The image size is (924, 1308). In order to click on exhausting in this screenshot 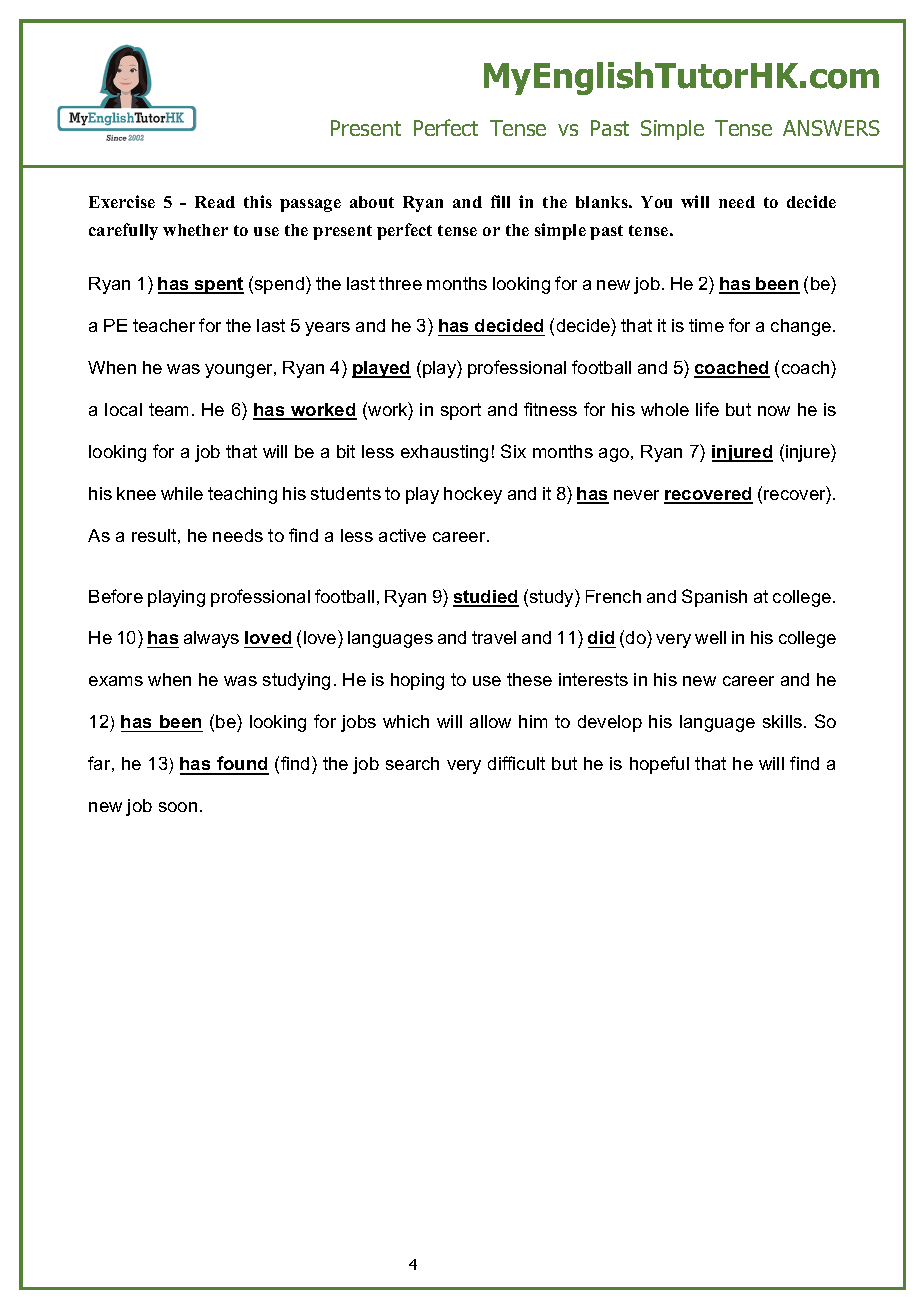, I will do `click(444, 453)`.
